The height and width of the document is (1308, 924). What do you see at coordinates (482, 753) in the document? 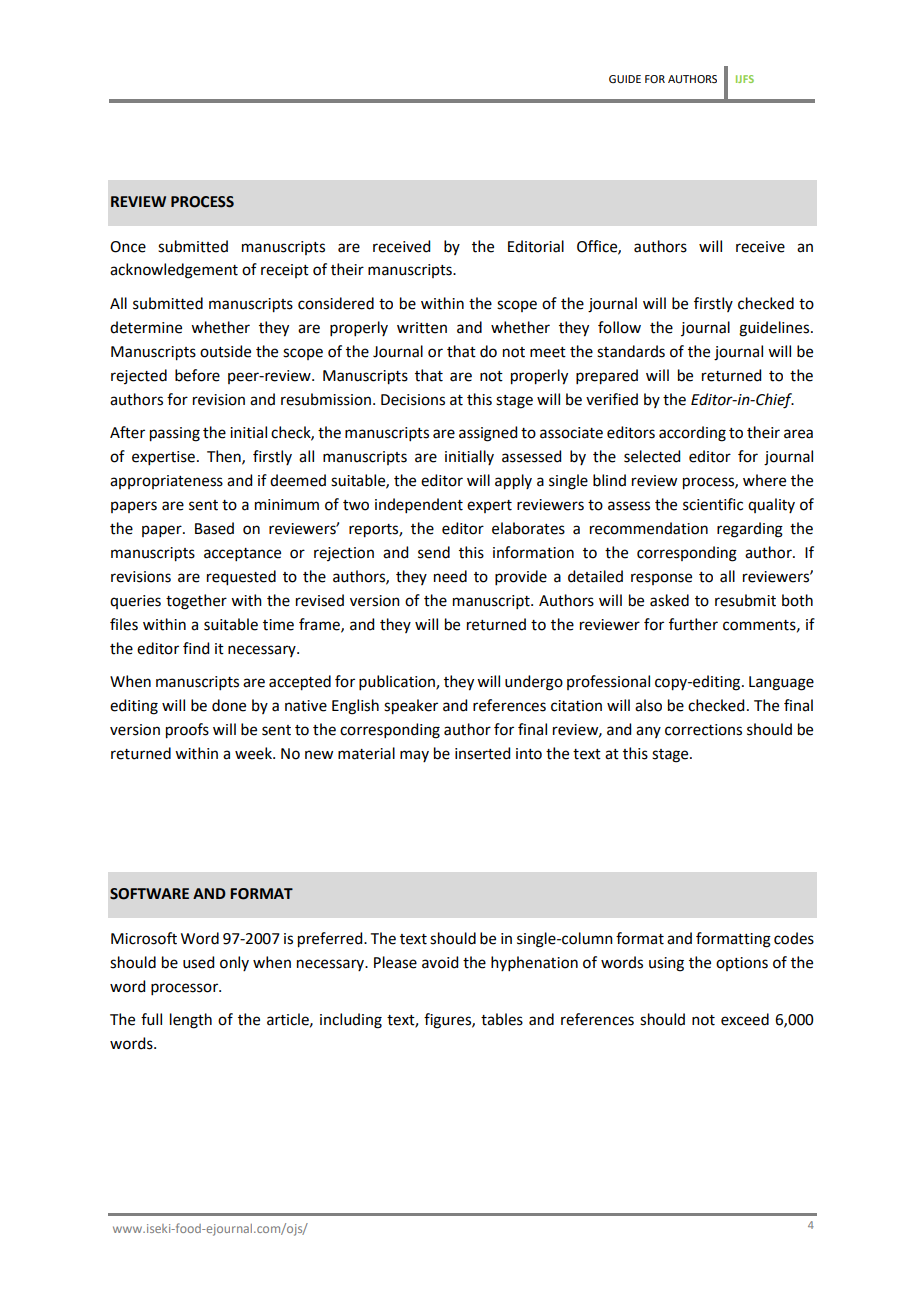
I see `inserted` at bounding box center [482, 753].
